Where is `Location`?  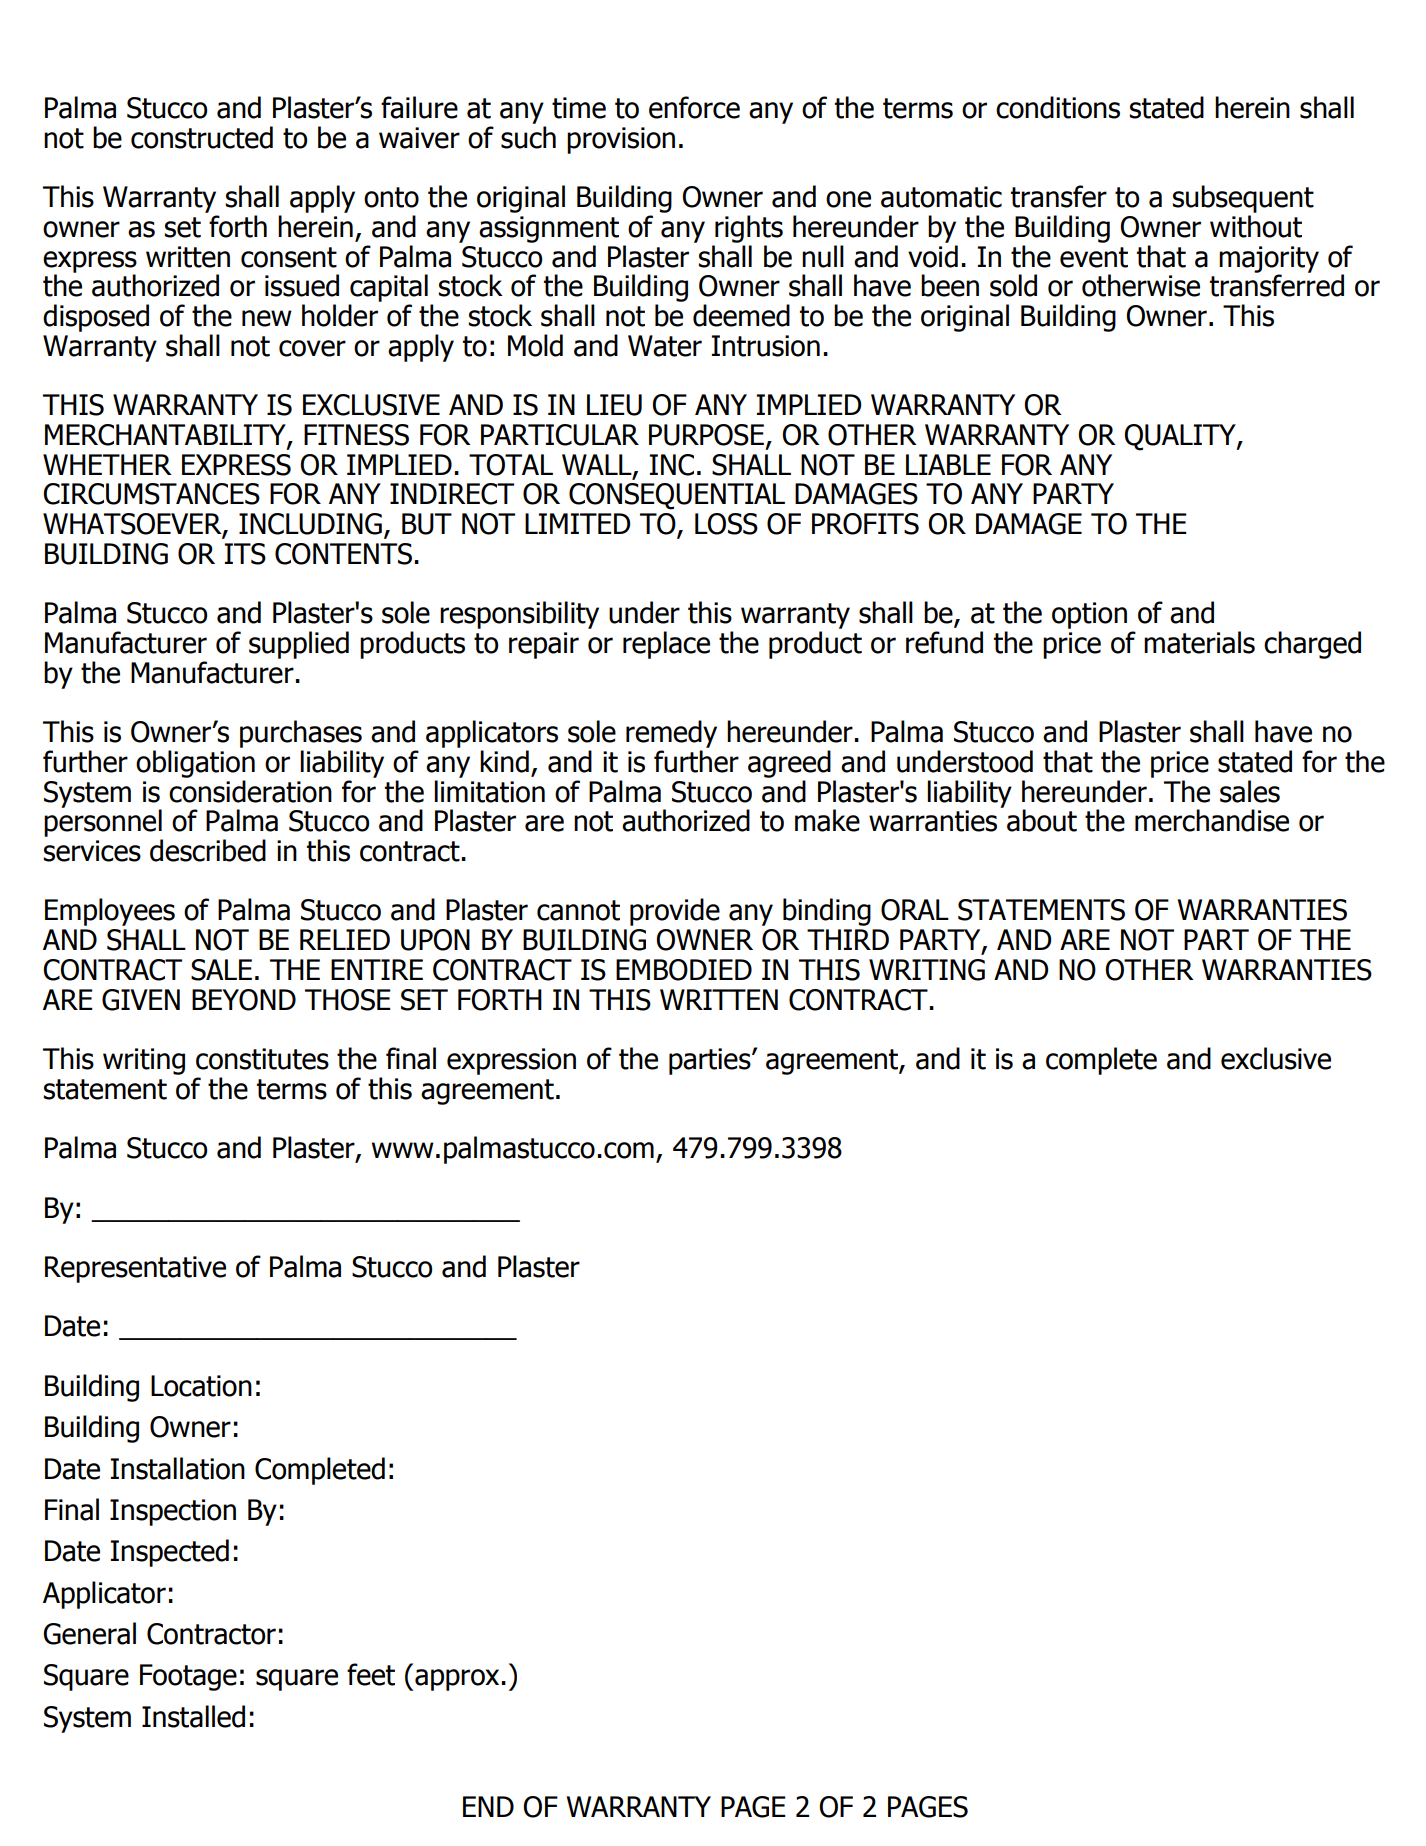
Location is located at coordinates (201, 1386).
